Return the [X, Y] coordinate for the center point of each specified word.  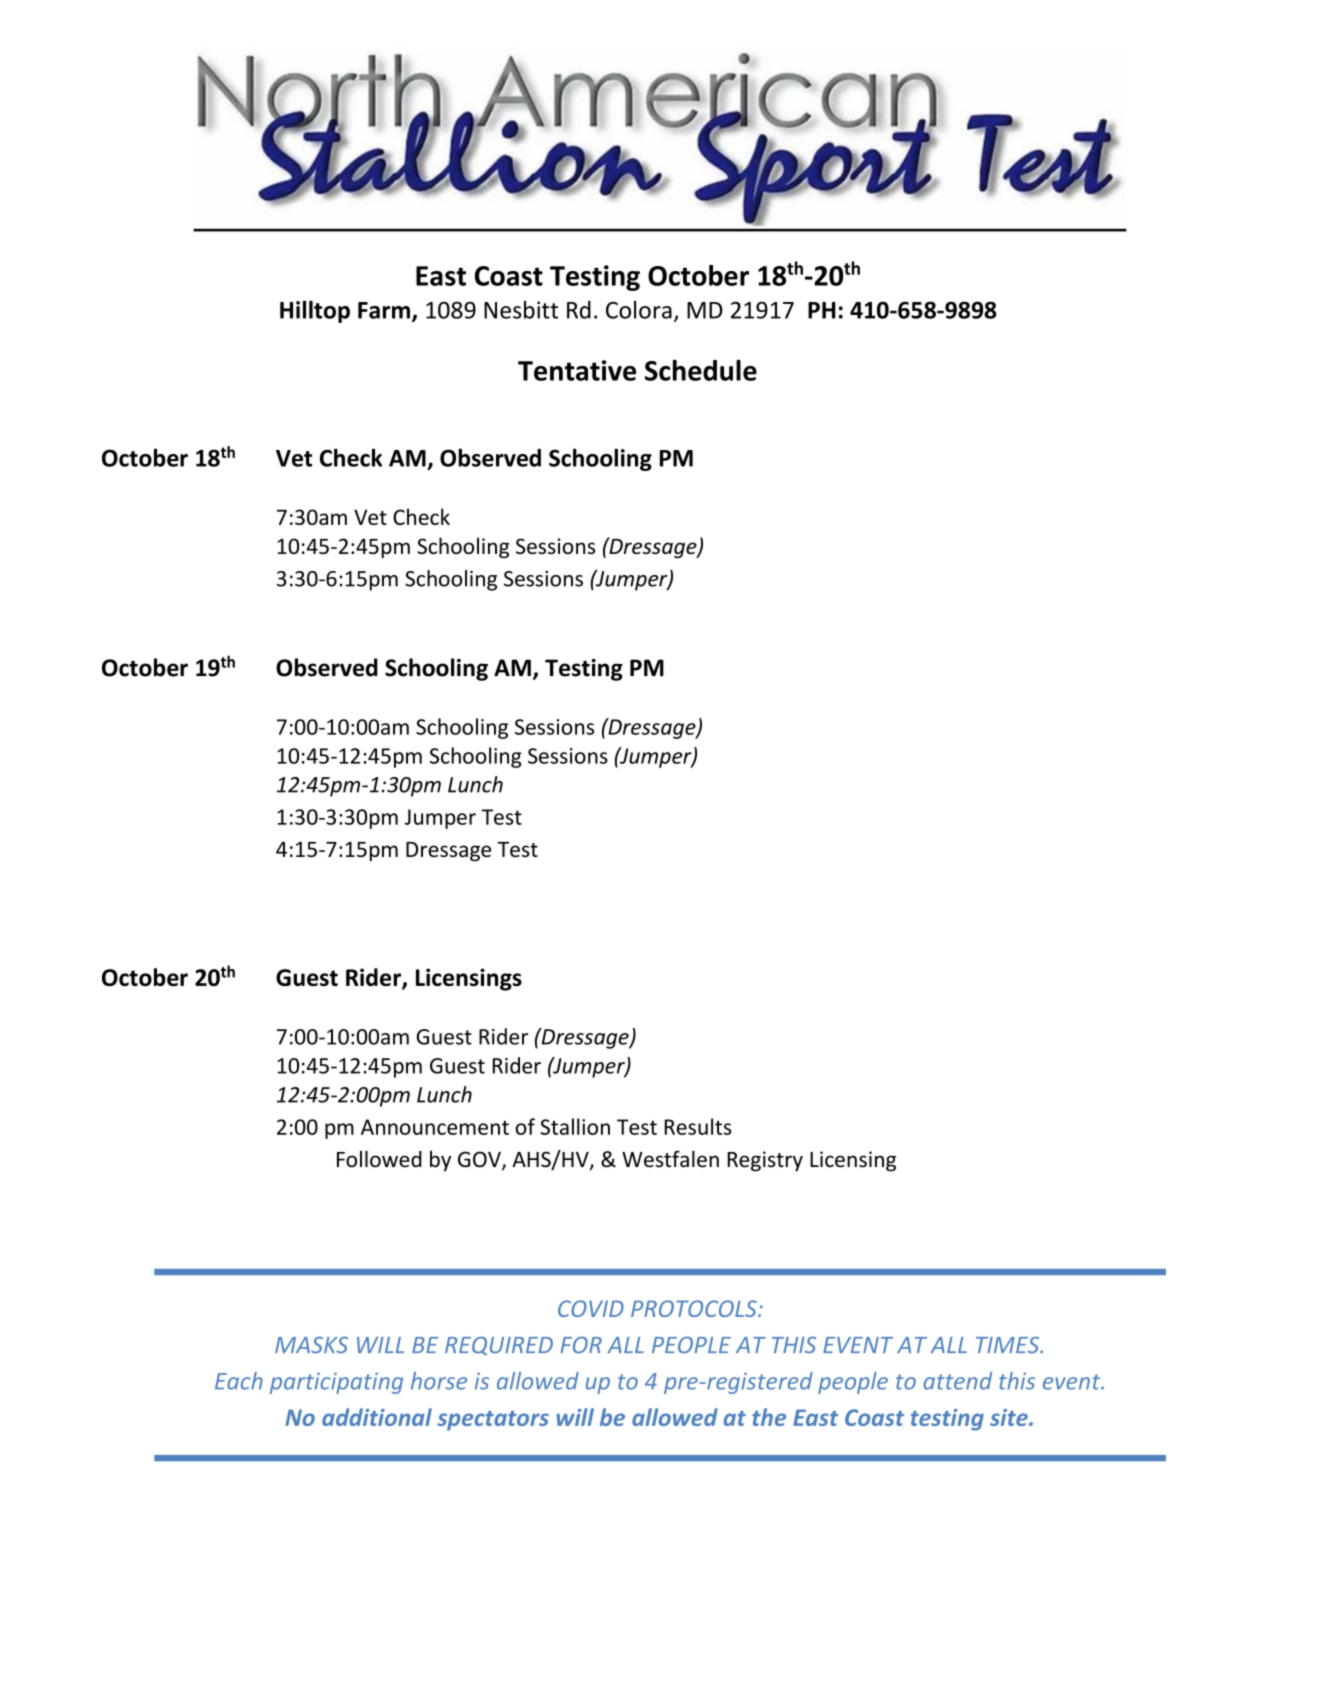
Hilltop [315, 311]
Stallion [575, 1126]
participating [336, 1383]
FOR [581, 1345]
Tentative [577, 370]
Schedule [701, 370]
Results [698, 1126]
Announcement [435, 1127]
